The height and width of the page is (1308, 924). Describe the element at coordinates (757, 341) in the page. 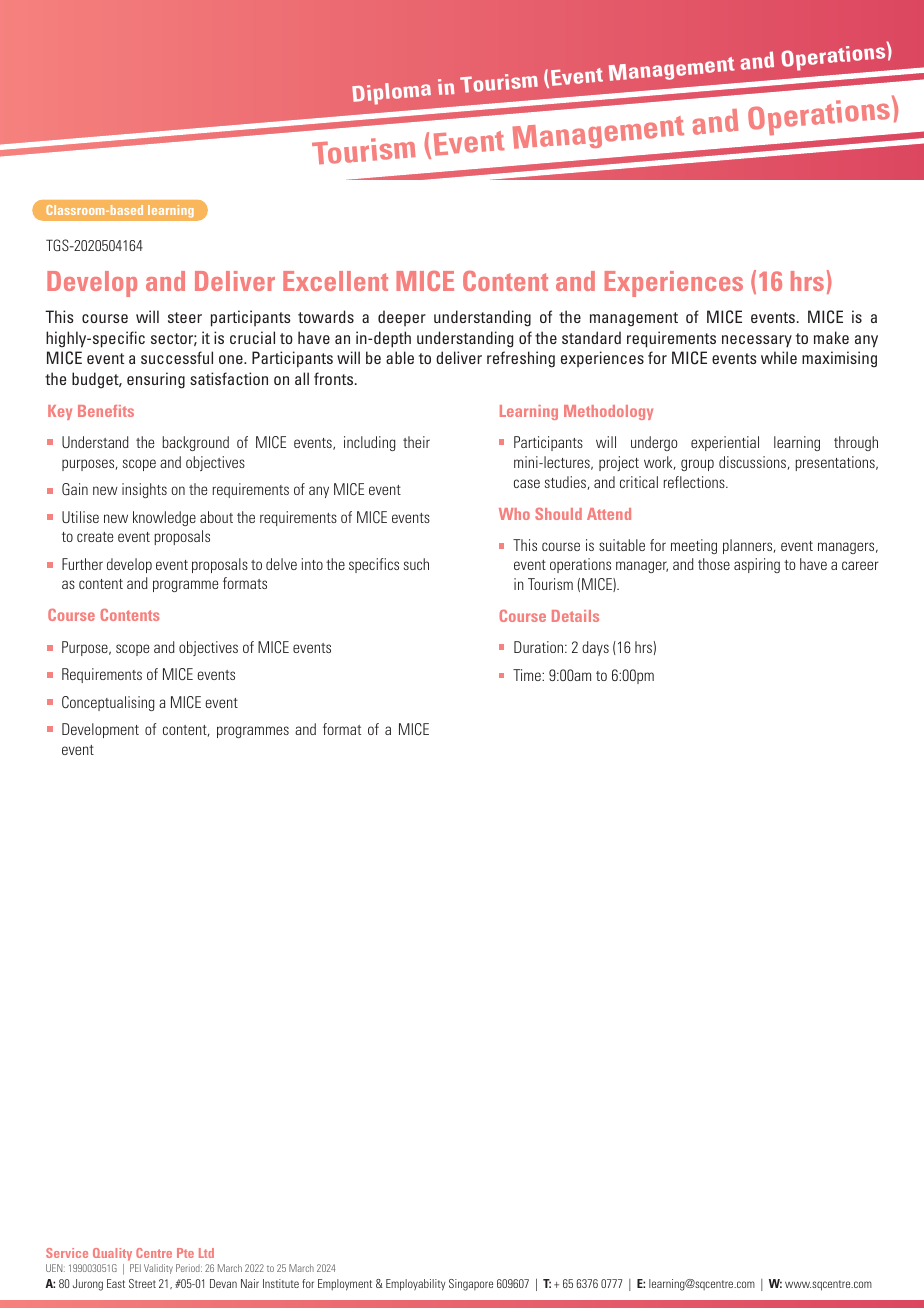

I see `necessary` at that location.
